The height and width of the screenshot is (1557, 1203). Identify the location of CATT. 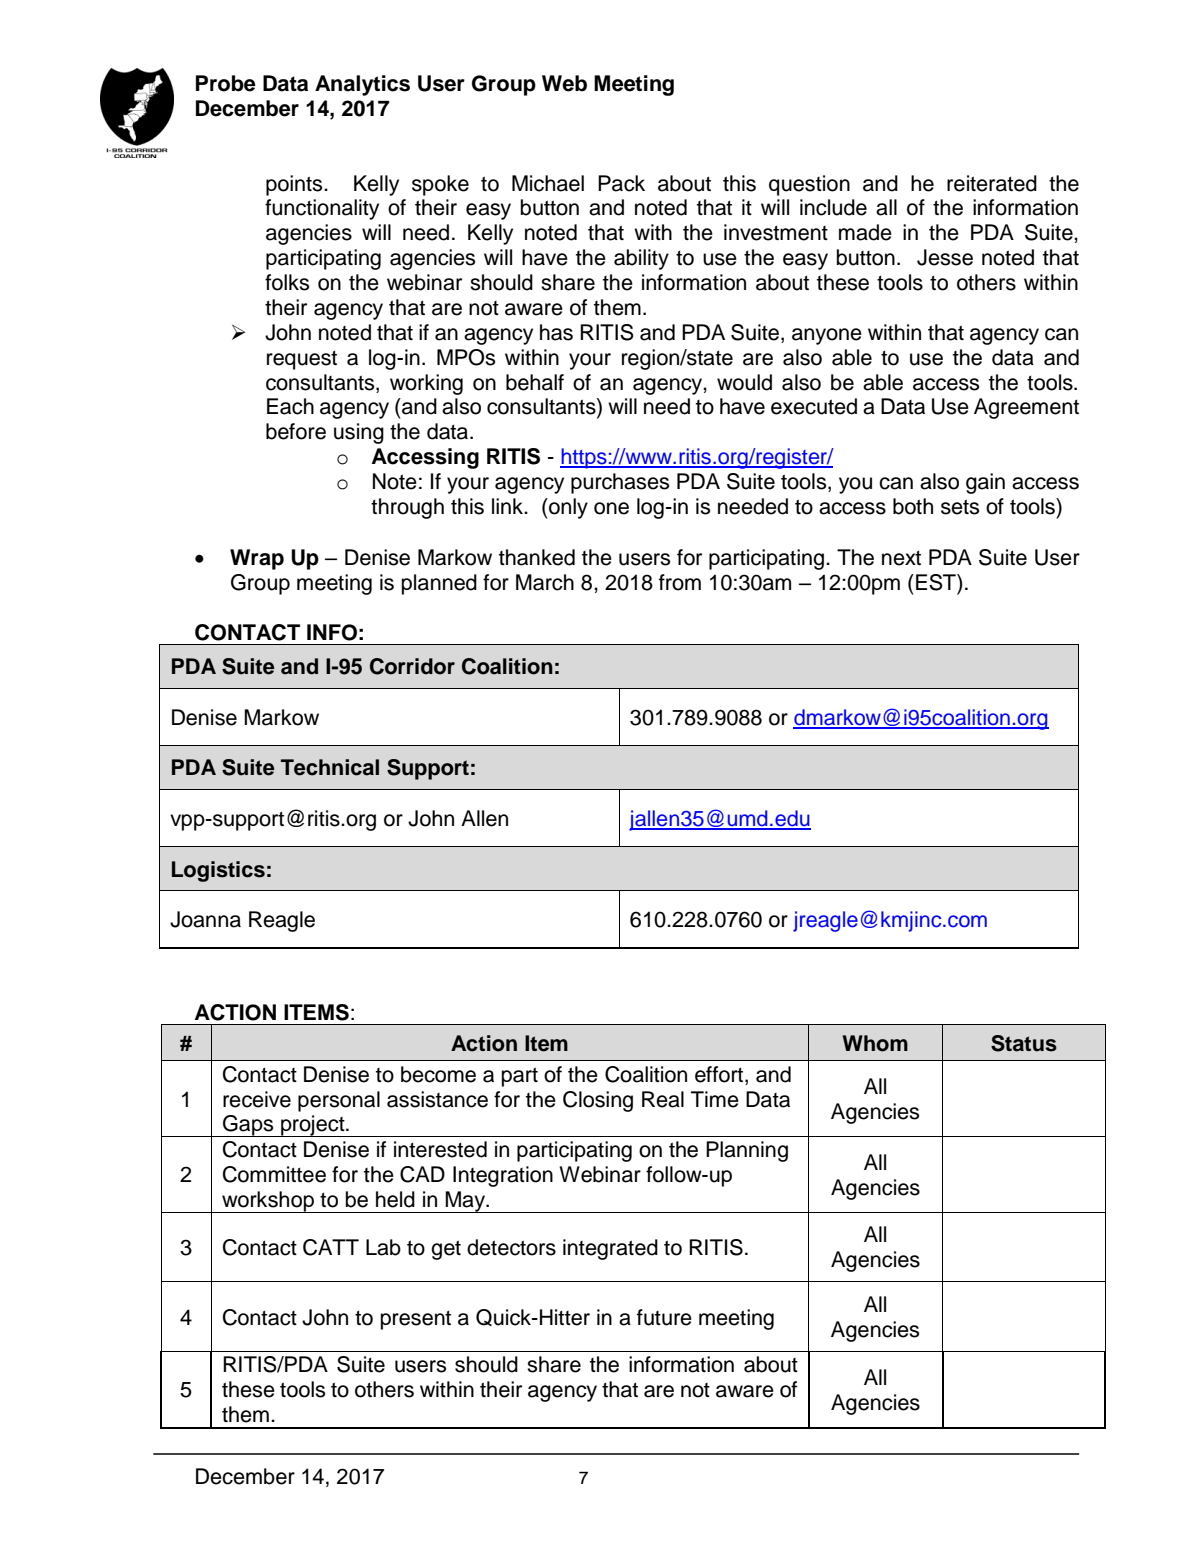
(331, 1247).
